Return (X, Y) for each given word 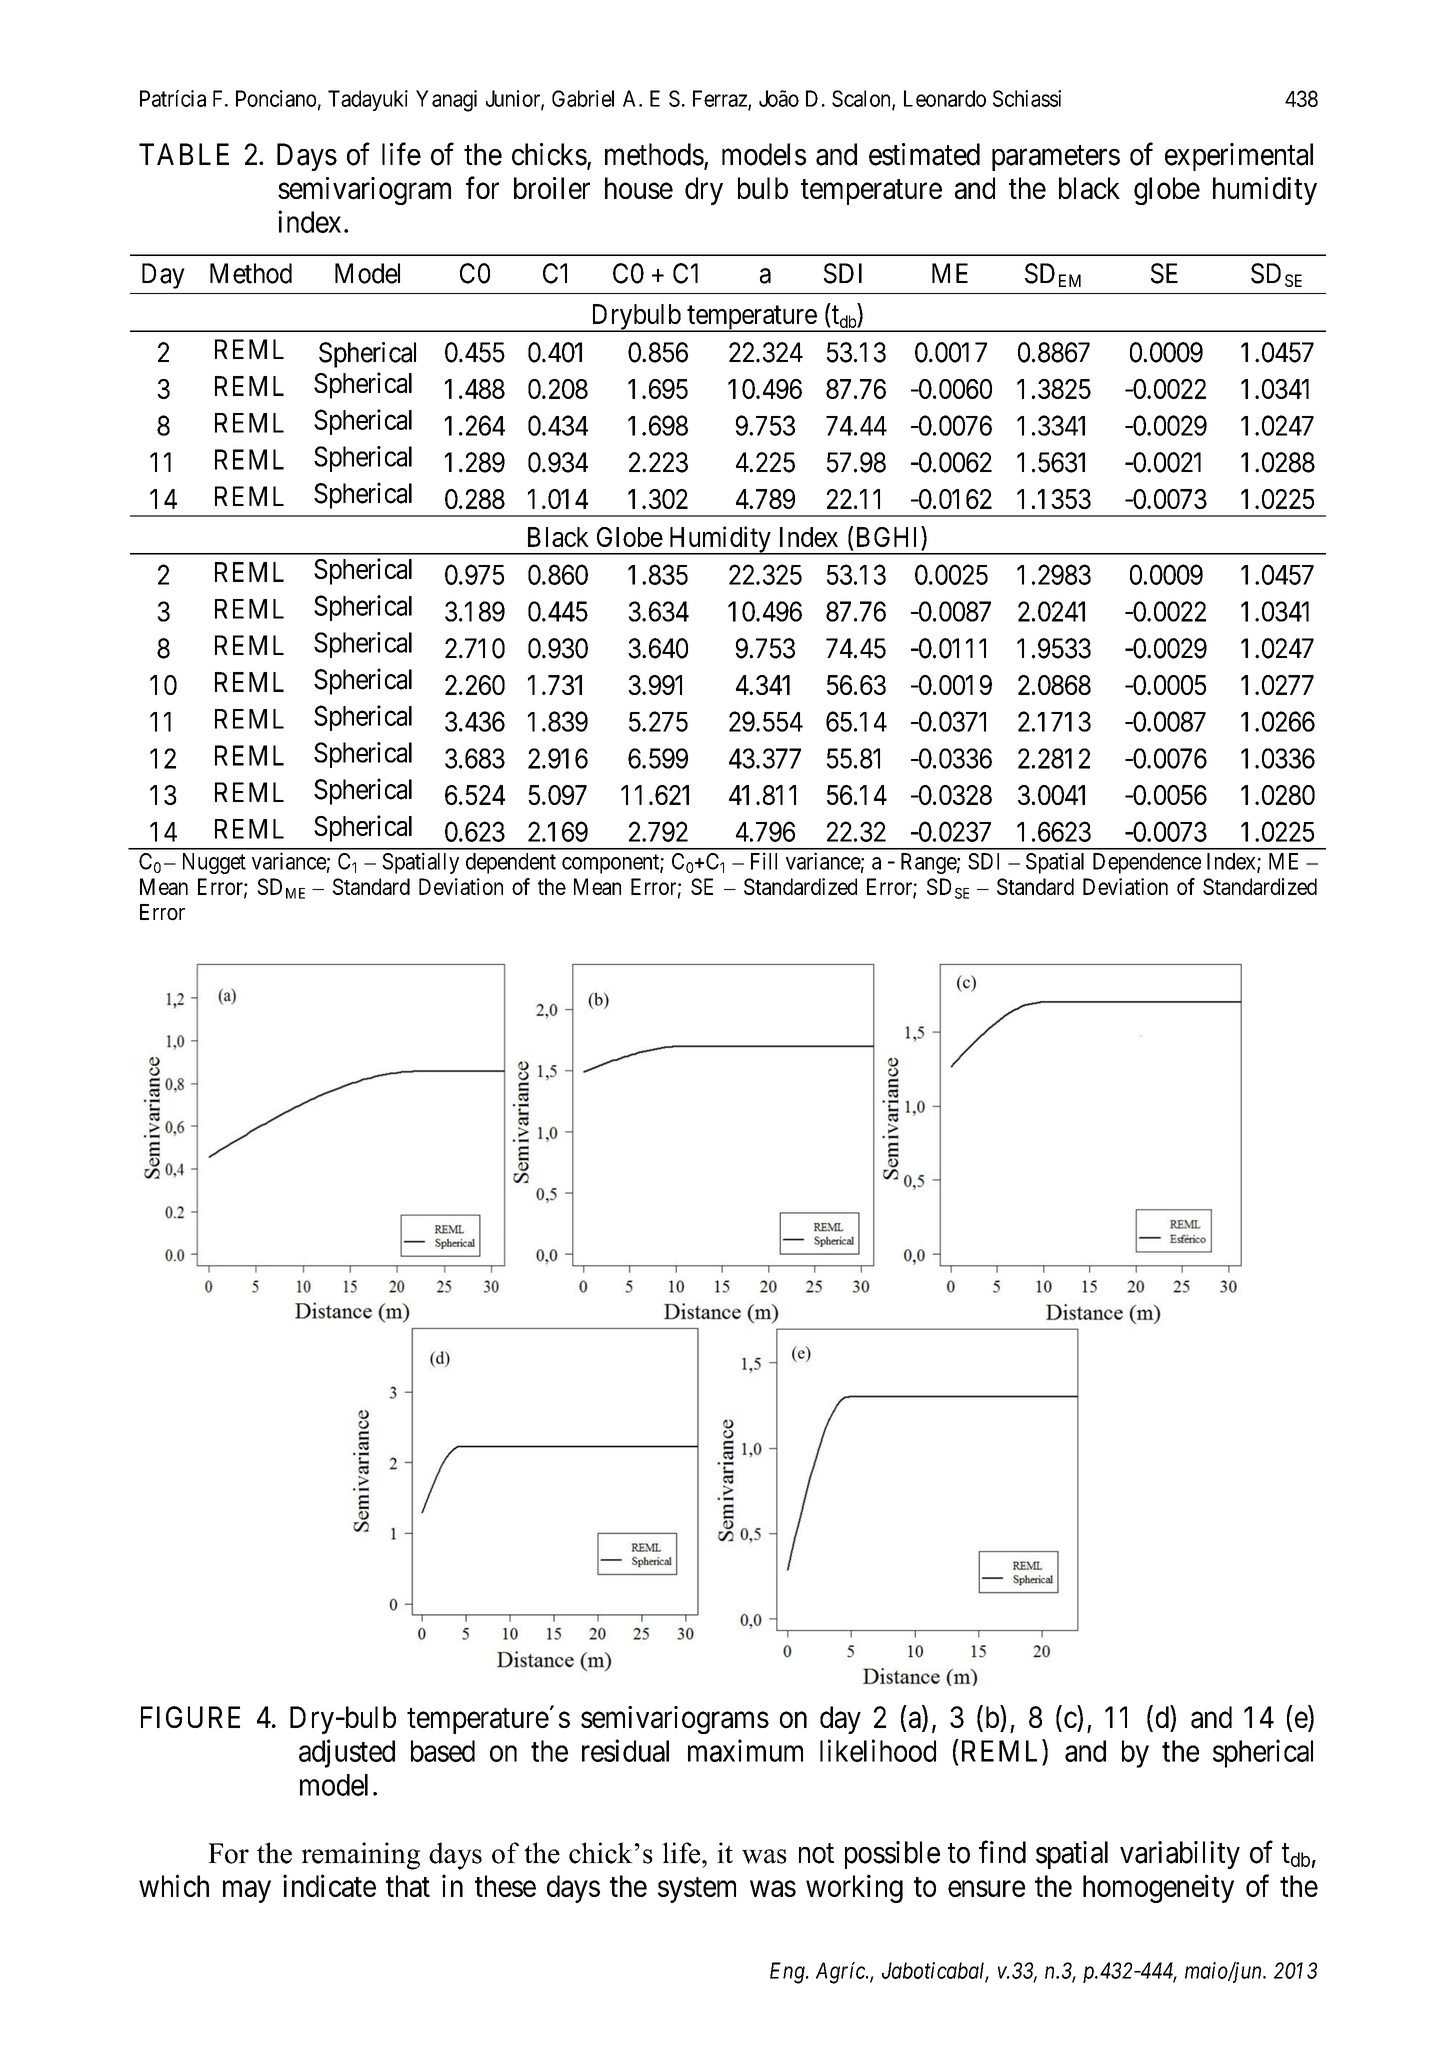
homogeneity (1158, 1888)
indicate (329, 1885)
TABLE (184, 154)
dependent (511, 863)
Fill (764, 861)
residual (625, 1750)
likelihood (878, 1750)
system (697, 1890)
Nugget (214, 863)
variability (1180, 1855)
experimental (1239, 157)
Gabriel (583, 98)
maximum (745, 1750)
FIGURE (190, 1717)
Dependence (1147, 863)
